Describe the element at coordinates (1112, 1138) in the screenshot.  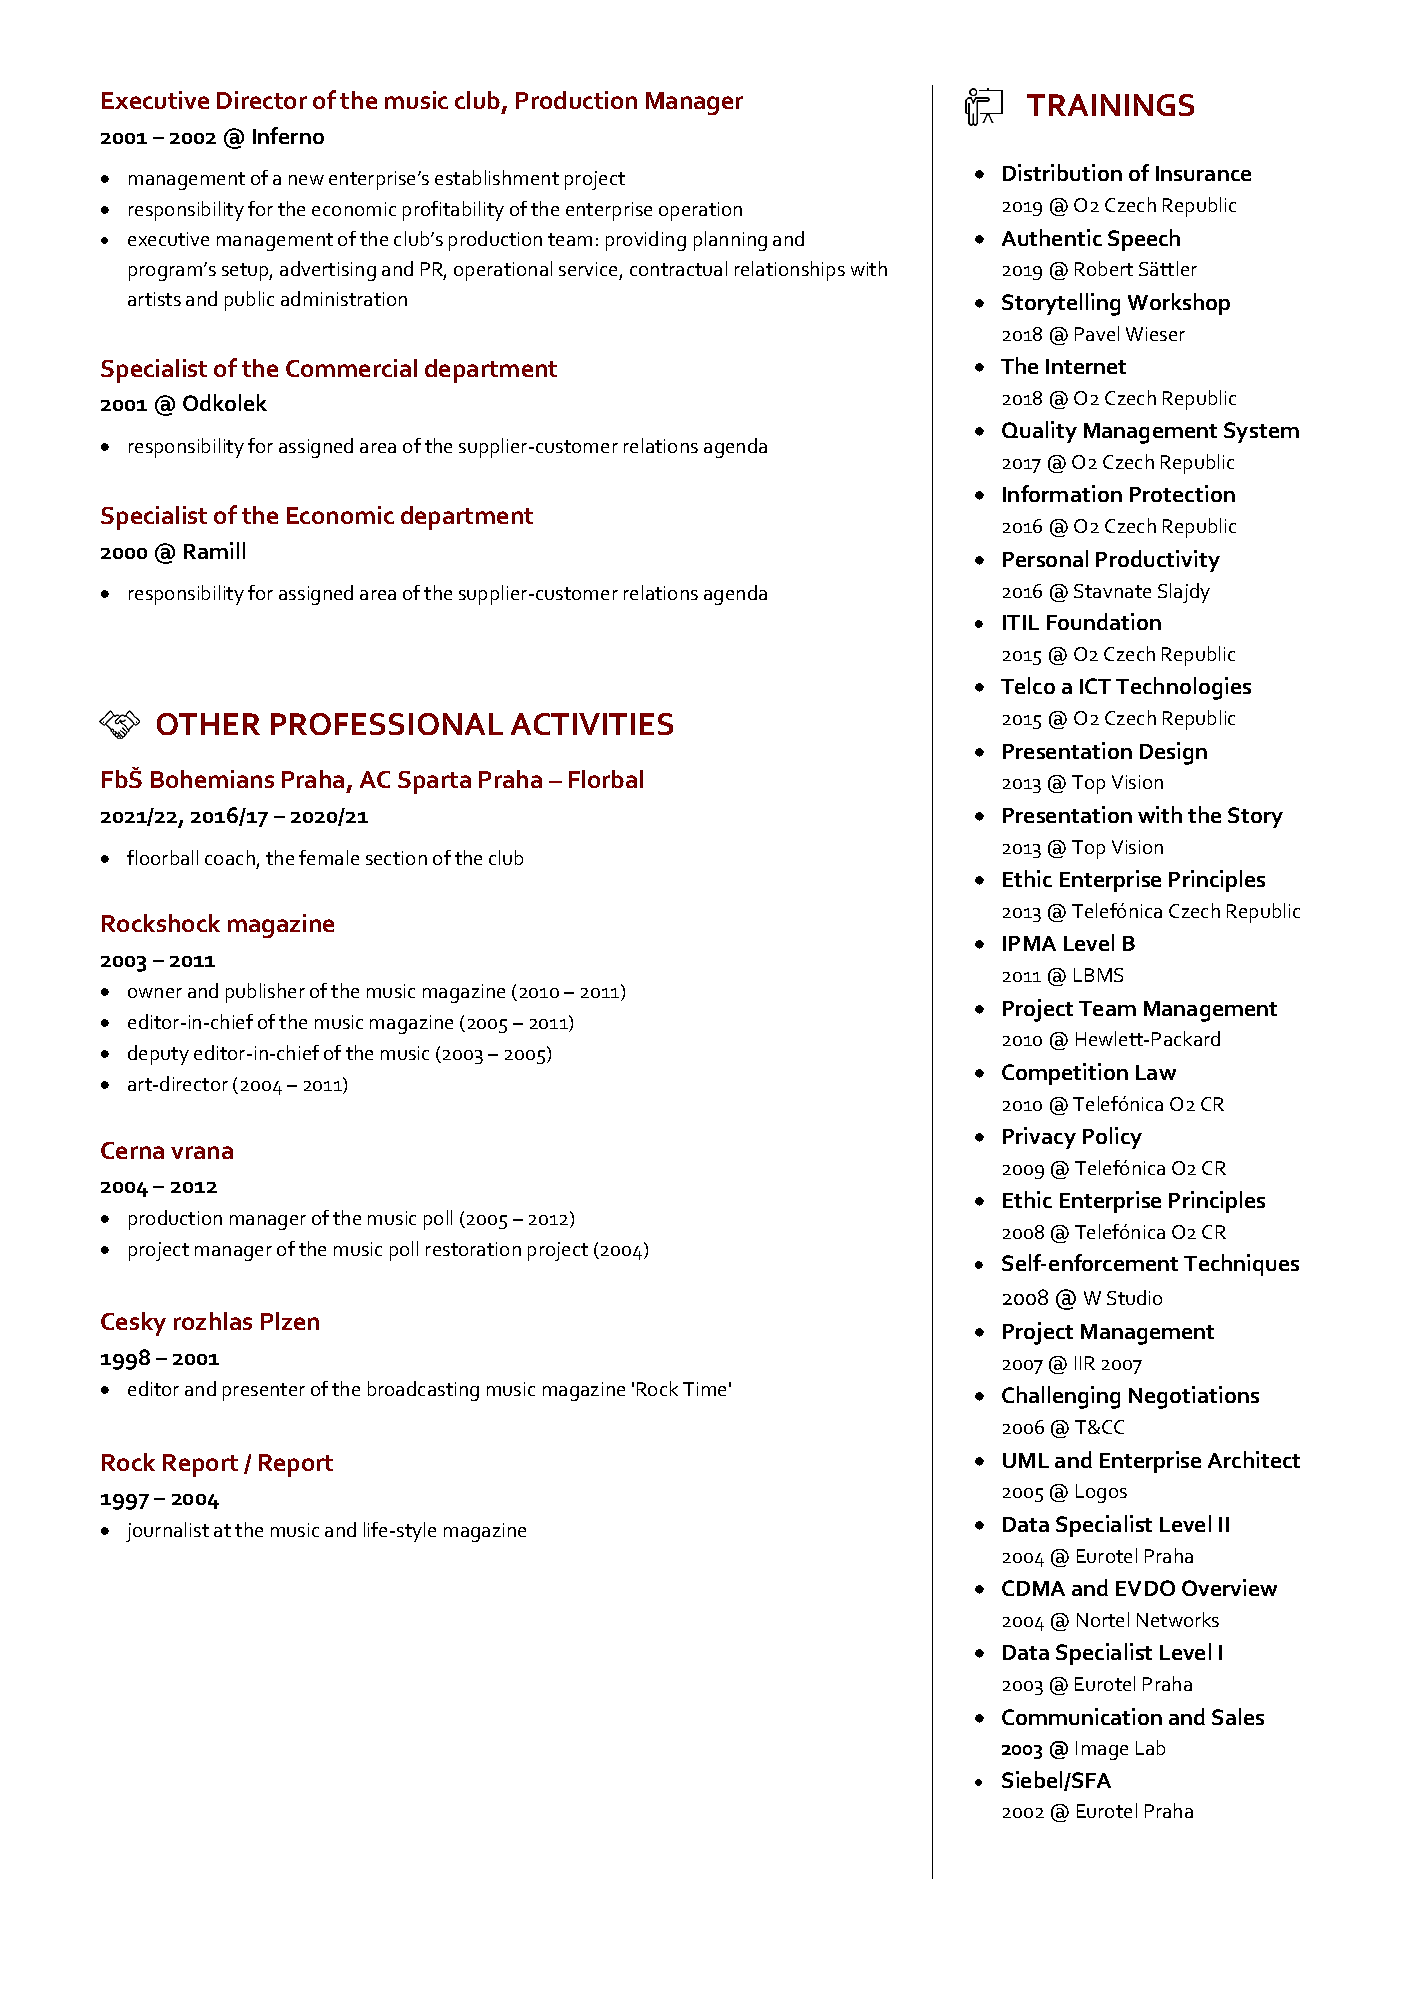
I see `Policy` at that location.
